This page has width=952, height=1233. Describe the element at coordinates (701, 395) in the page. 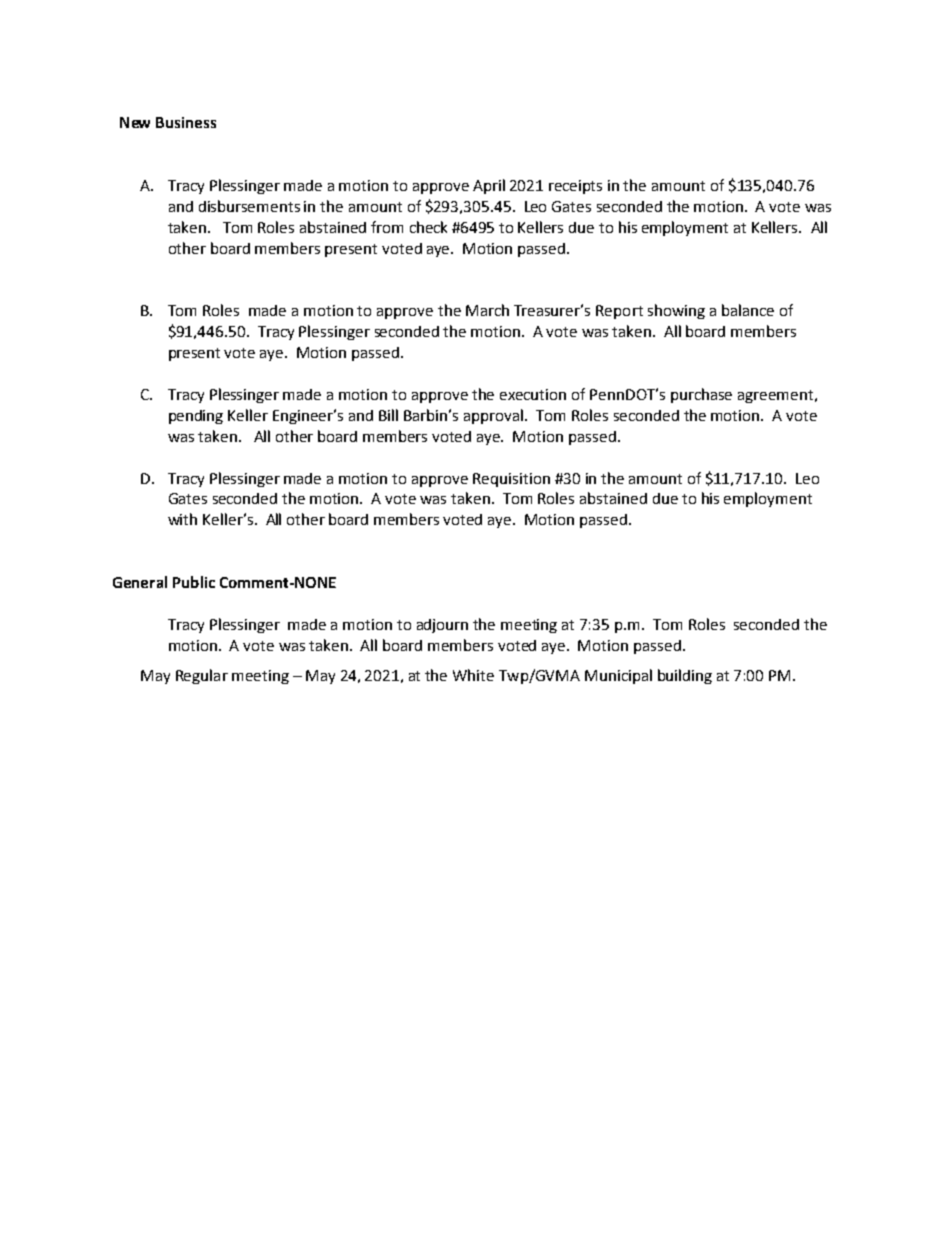

I see `purchase` at that location.
